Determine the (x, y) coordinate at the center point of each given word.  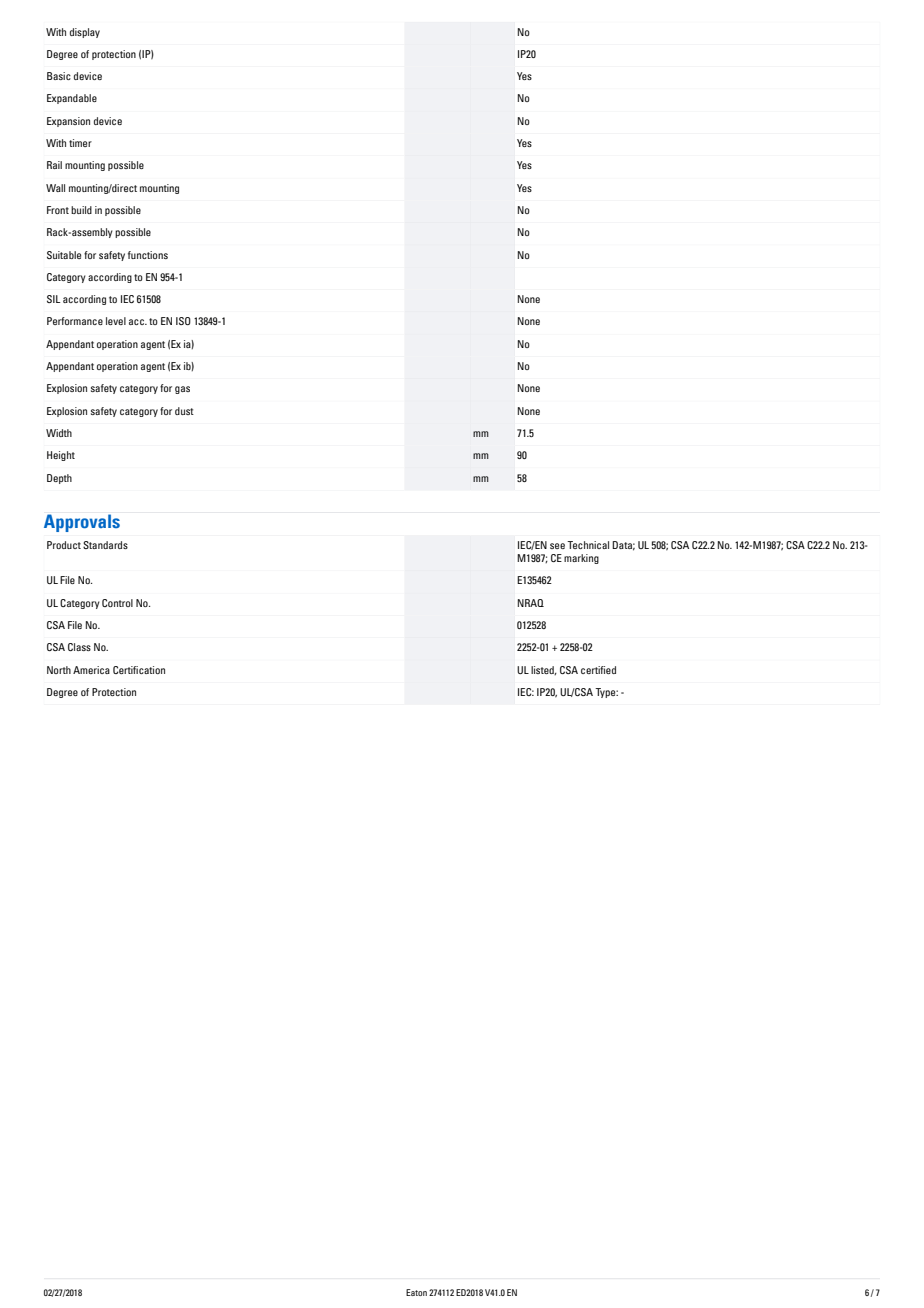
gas (182, 390)
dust (184, 411)
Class (79, 647)
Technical (588, 545)
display (85, 33)
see (557, 546)
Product (64, 545)
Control (117, 603)
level (116, 321)
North (59, 670)
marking (581, 559)
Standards (105, 545)
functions (148, 255)
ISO (183, 321)
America (91, 670)
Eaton (416, 1292)
